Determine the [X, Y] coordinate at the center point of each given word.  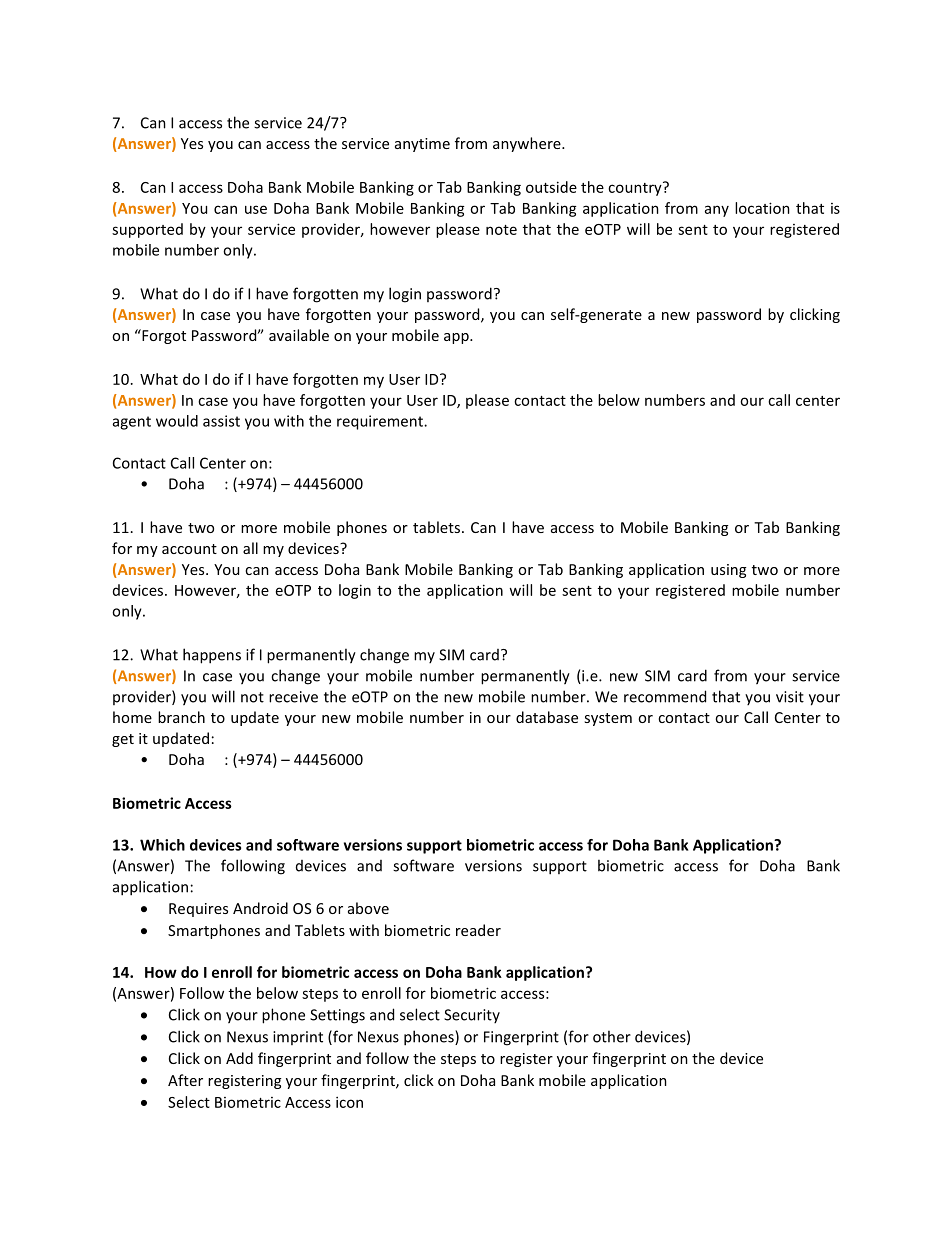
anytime [422, 145]
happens [212, 656]
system [608, 719]
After [185, 1080]
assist [221, 421]
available [299, 335]
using [728, 571]
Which [162, 845]
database [547, 717]
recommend [665, 696]
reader [478, 930]
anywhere [528, 144]
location [762, 208]
